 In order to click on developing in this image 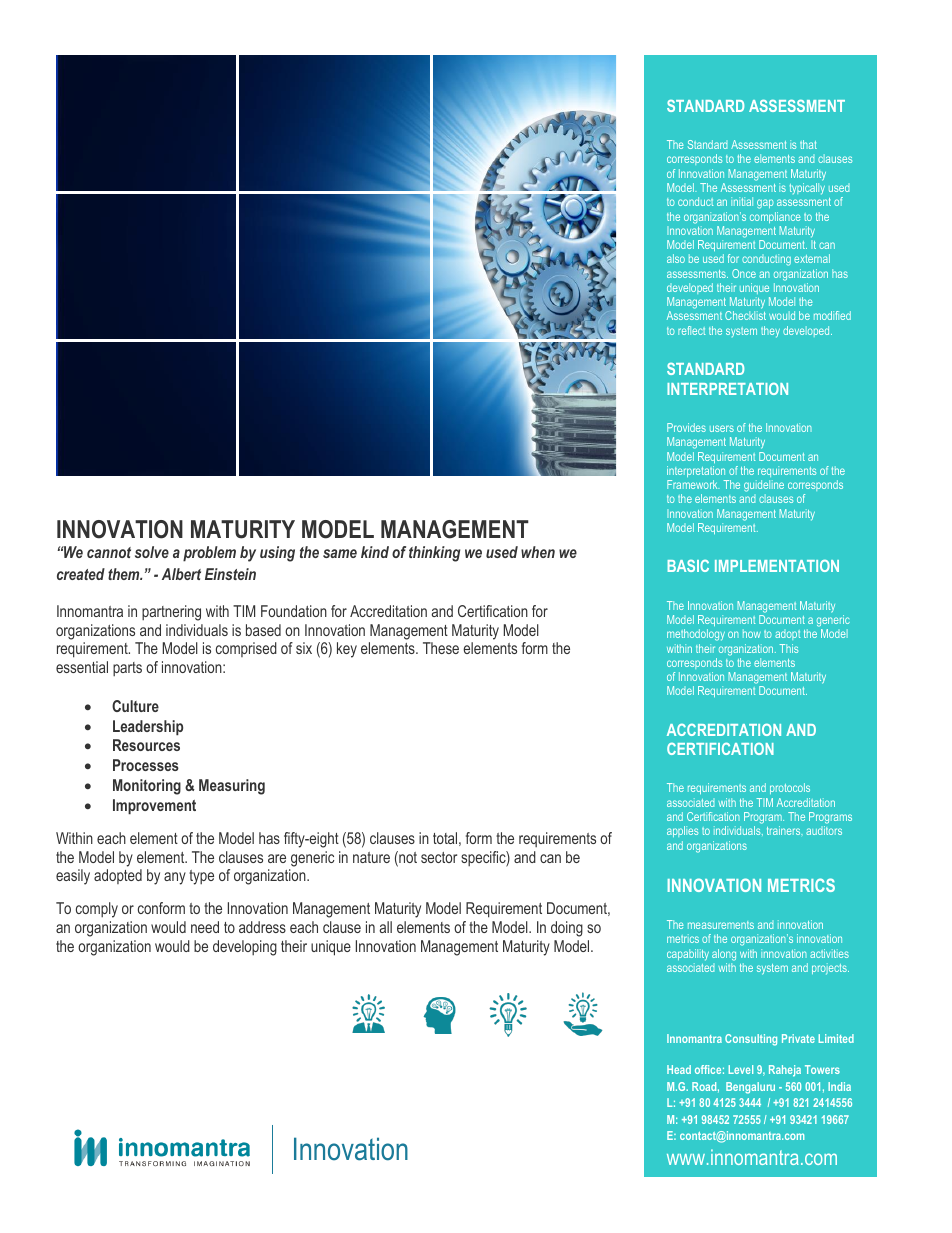, I will do `click(245, 948)`.
